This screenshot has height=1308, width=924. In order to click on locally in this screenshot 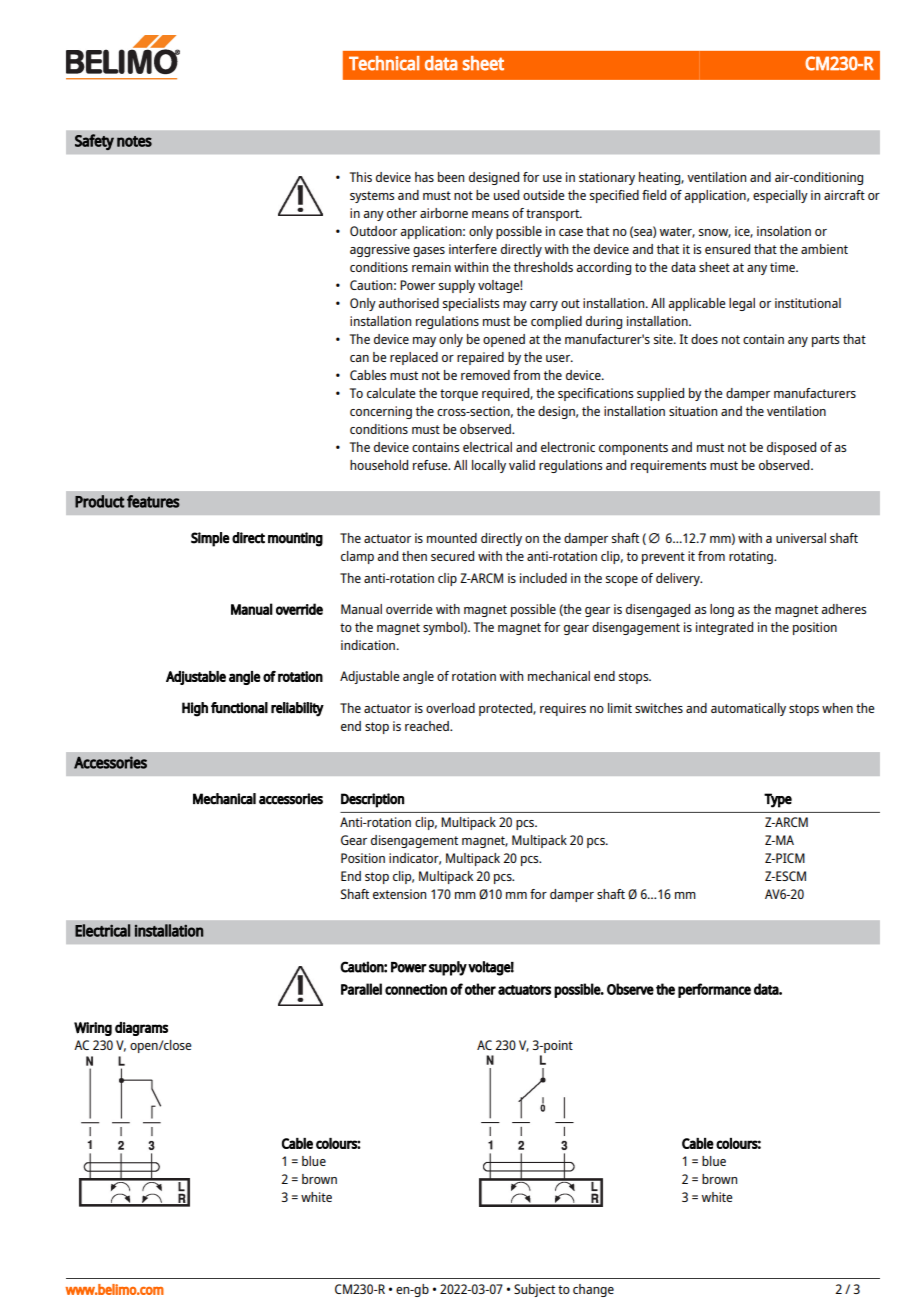, I will do `click(489, 466)`.
